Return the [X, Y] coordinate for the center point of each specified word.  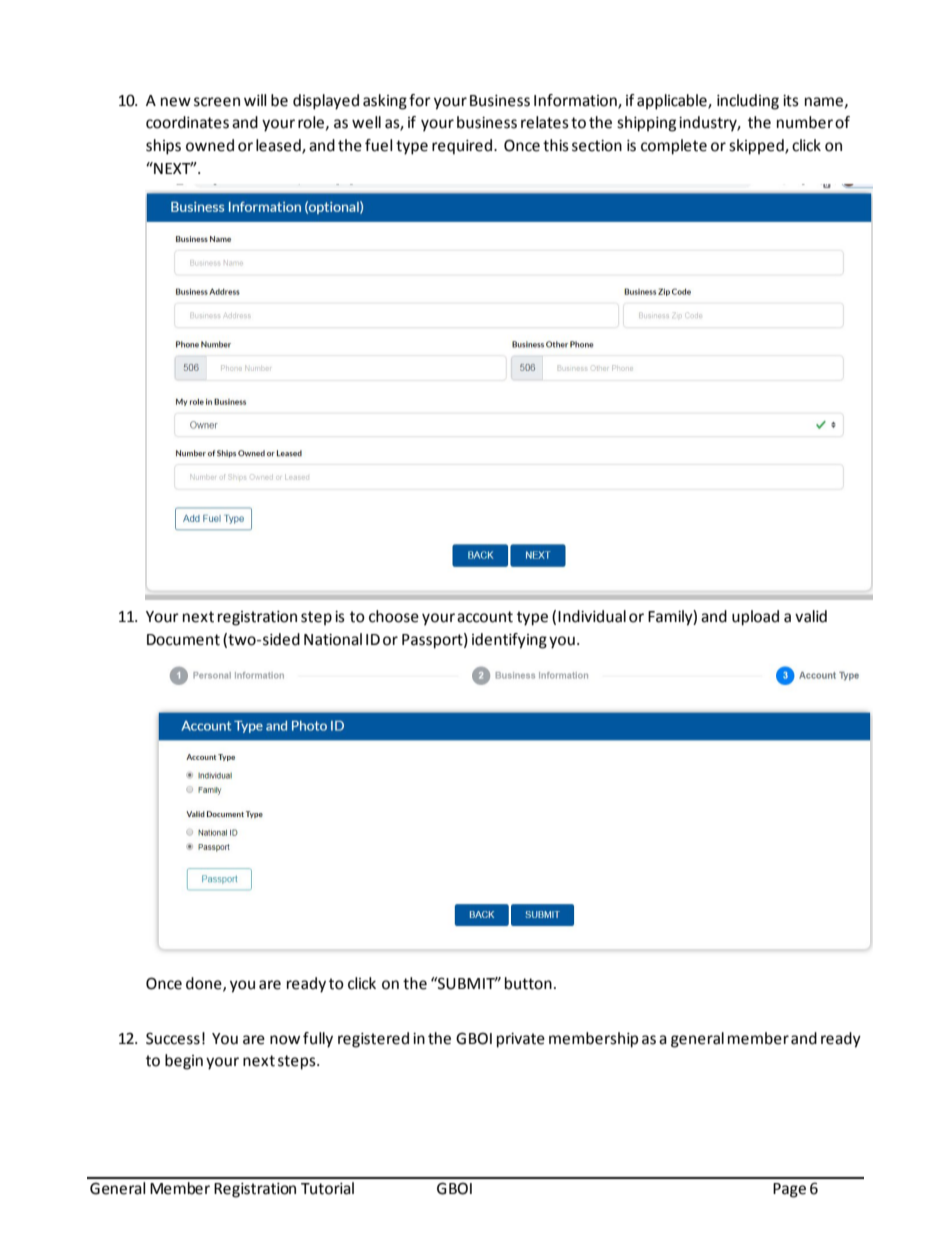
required [462, 147]
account [485, 617]
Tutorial [327, 1188]
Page [789, 1190]
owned [210, 145]
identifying [509, 641]
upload [755, 618]
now [285, 1040]
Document [183, 640]
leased [279, 146]
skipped [757, 147]
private [521, 1040]
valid [811, 616]
